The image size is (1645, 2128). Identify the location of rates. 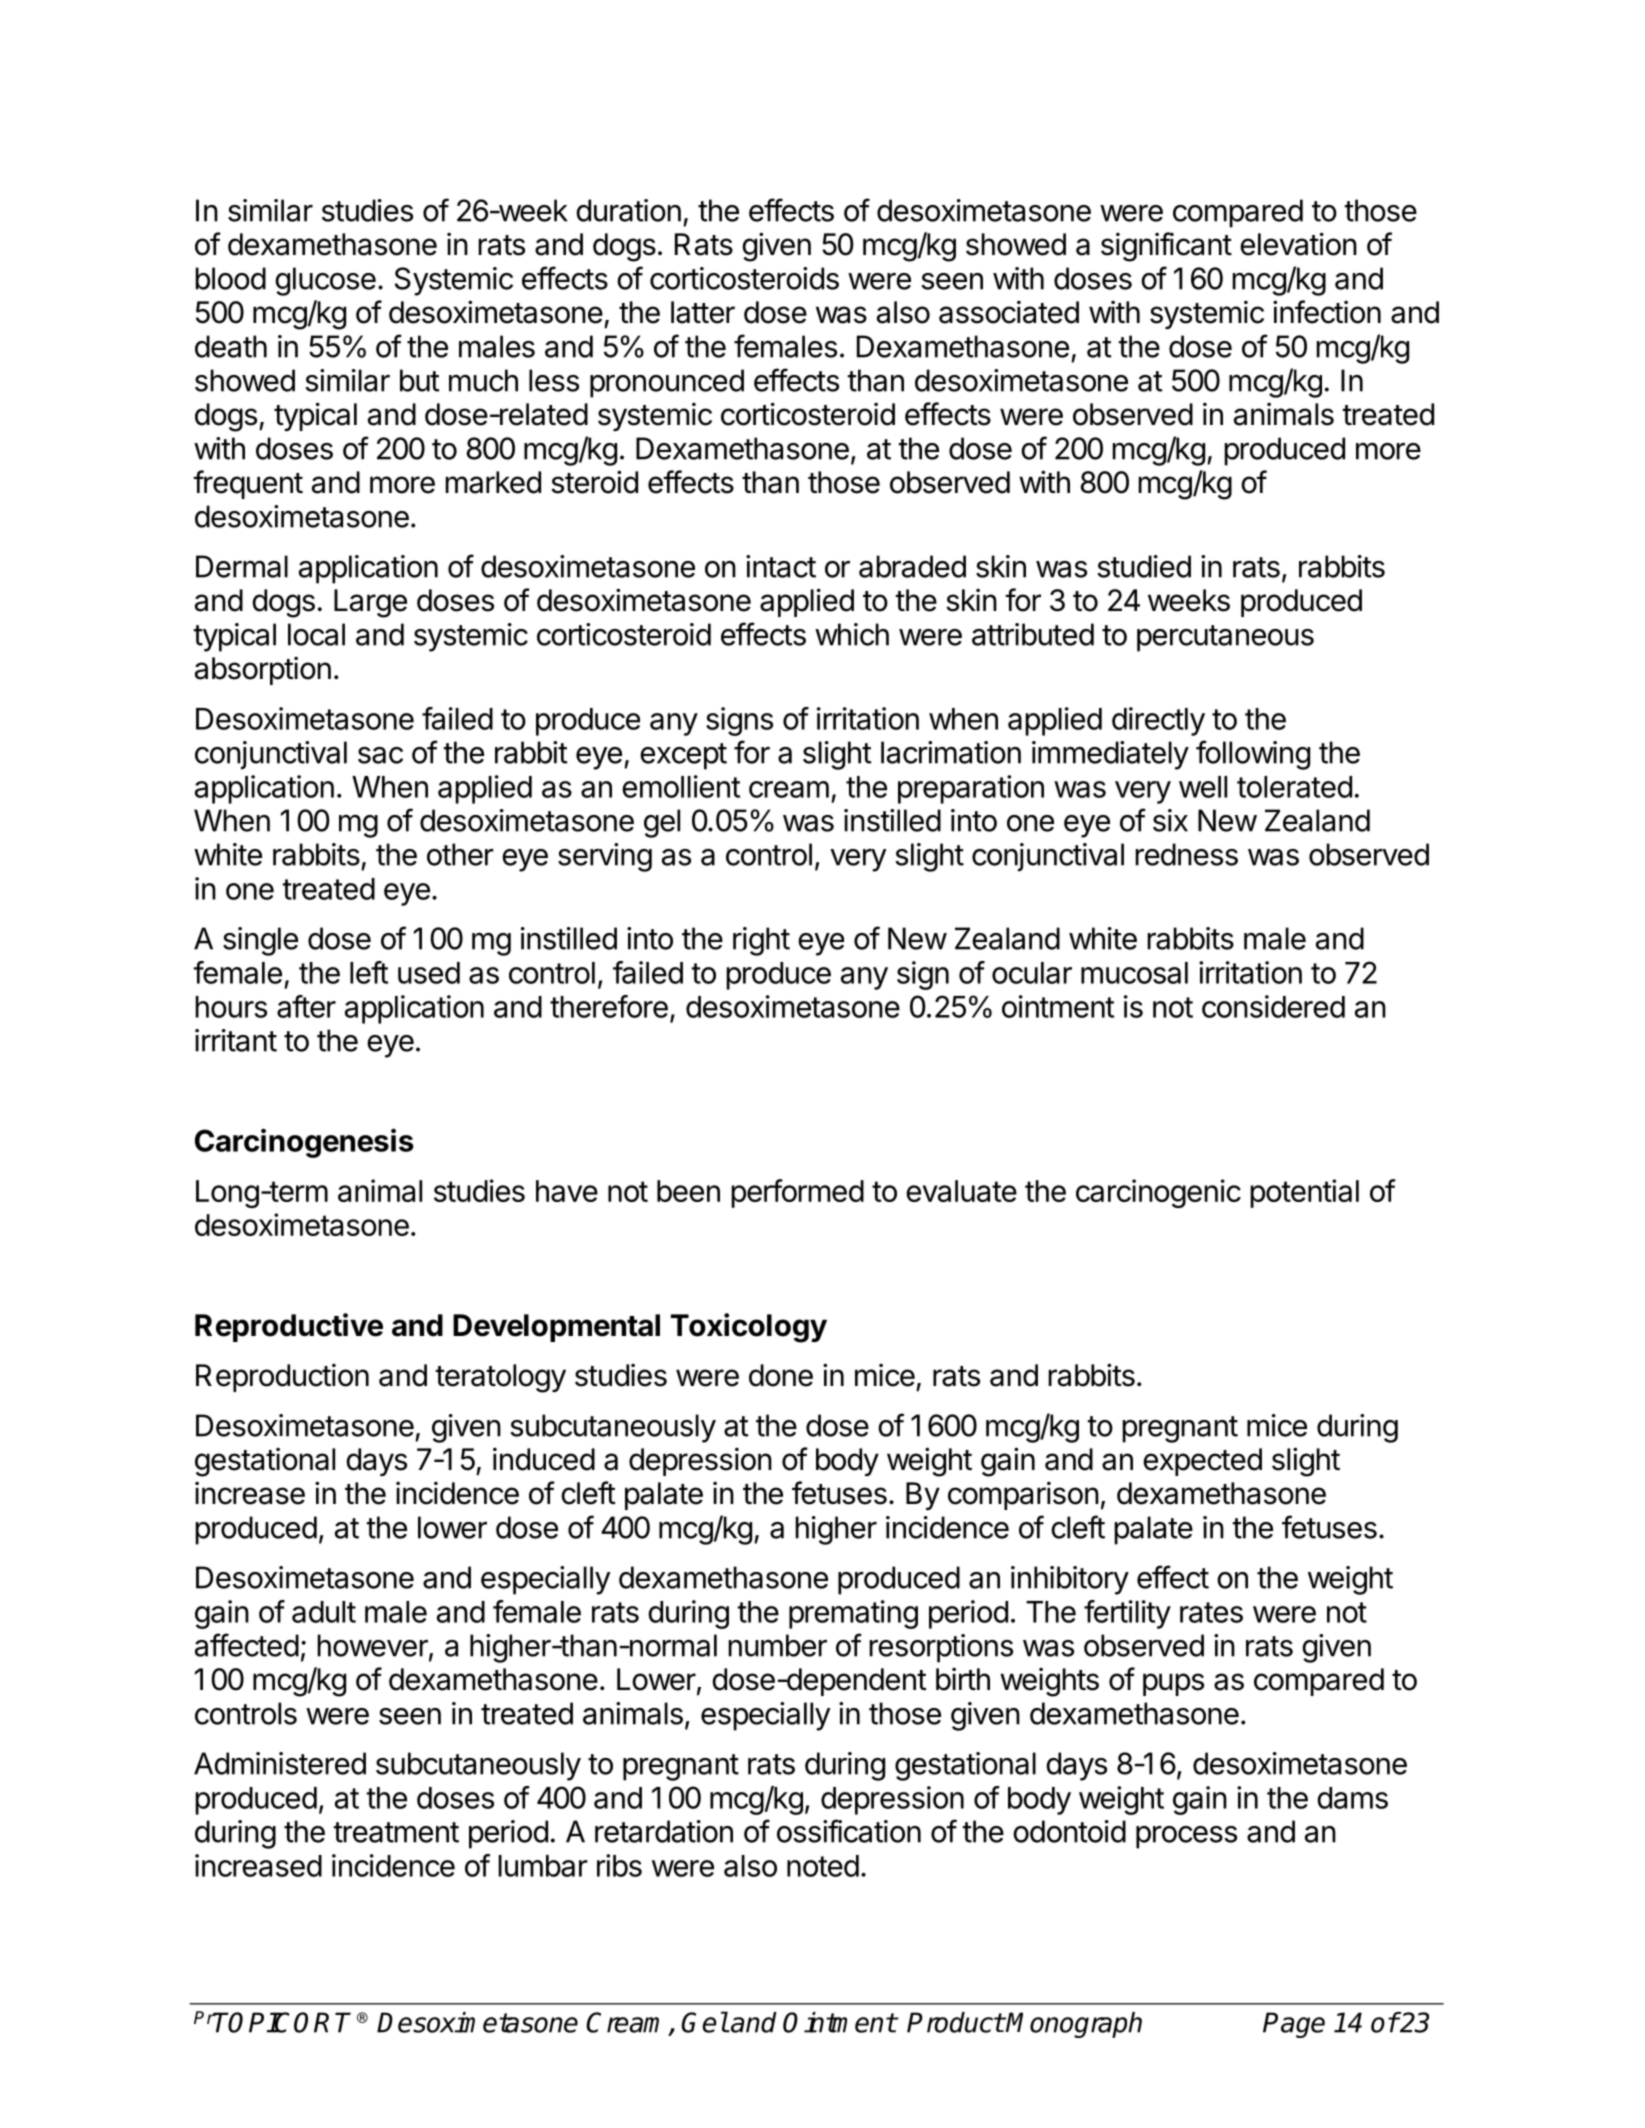
(1211, 1612).
